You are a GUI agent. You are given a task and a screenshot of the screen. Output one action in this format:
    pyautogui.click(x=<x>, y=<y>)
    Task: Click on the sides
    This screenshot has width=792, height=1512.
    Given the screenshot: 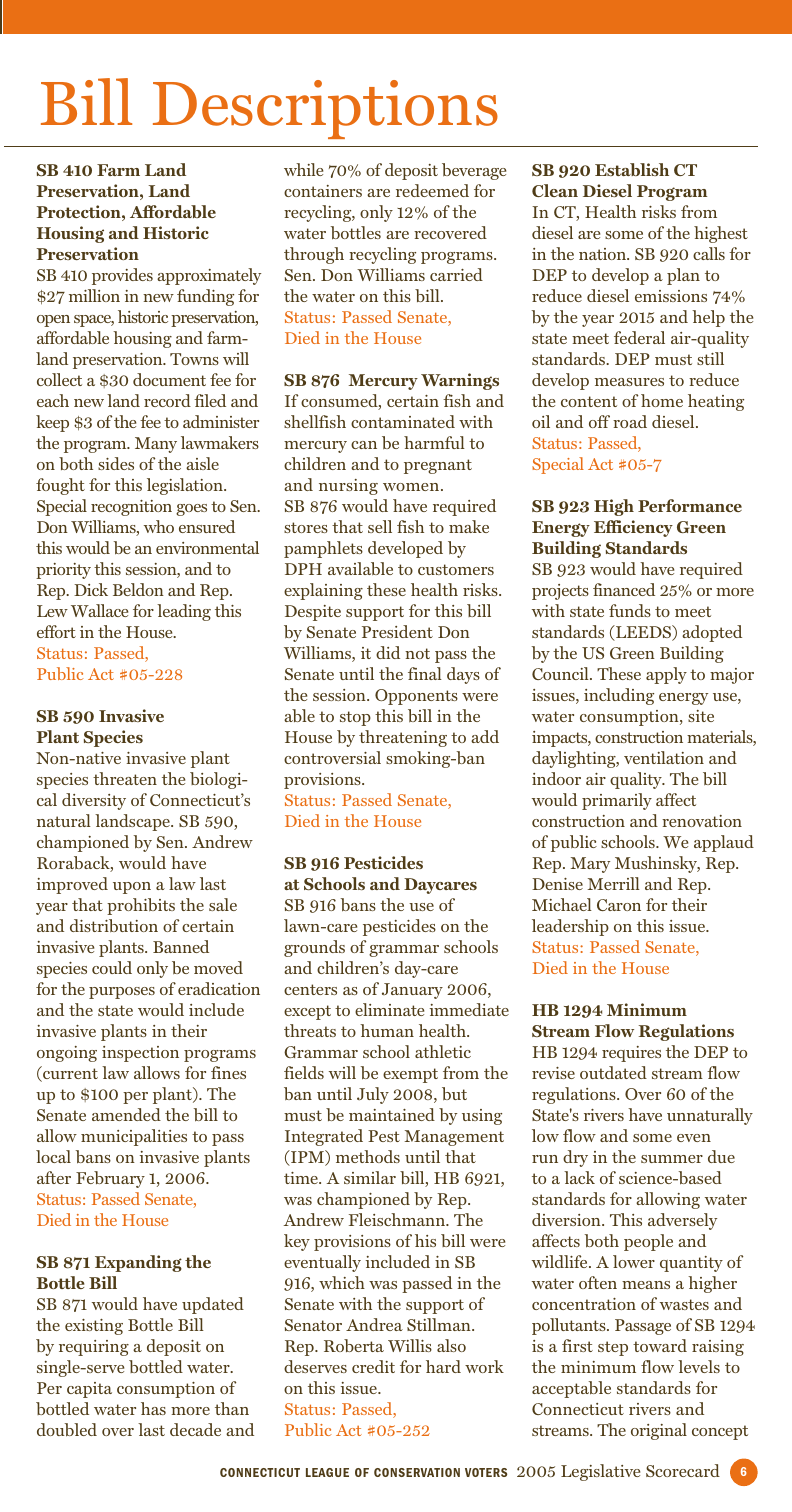 What is the action you would take?
    pyautogui.click(x=116, y=463)
